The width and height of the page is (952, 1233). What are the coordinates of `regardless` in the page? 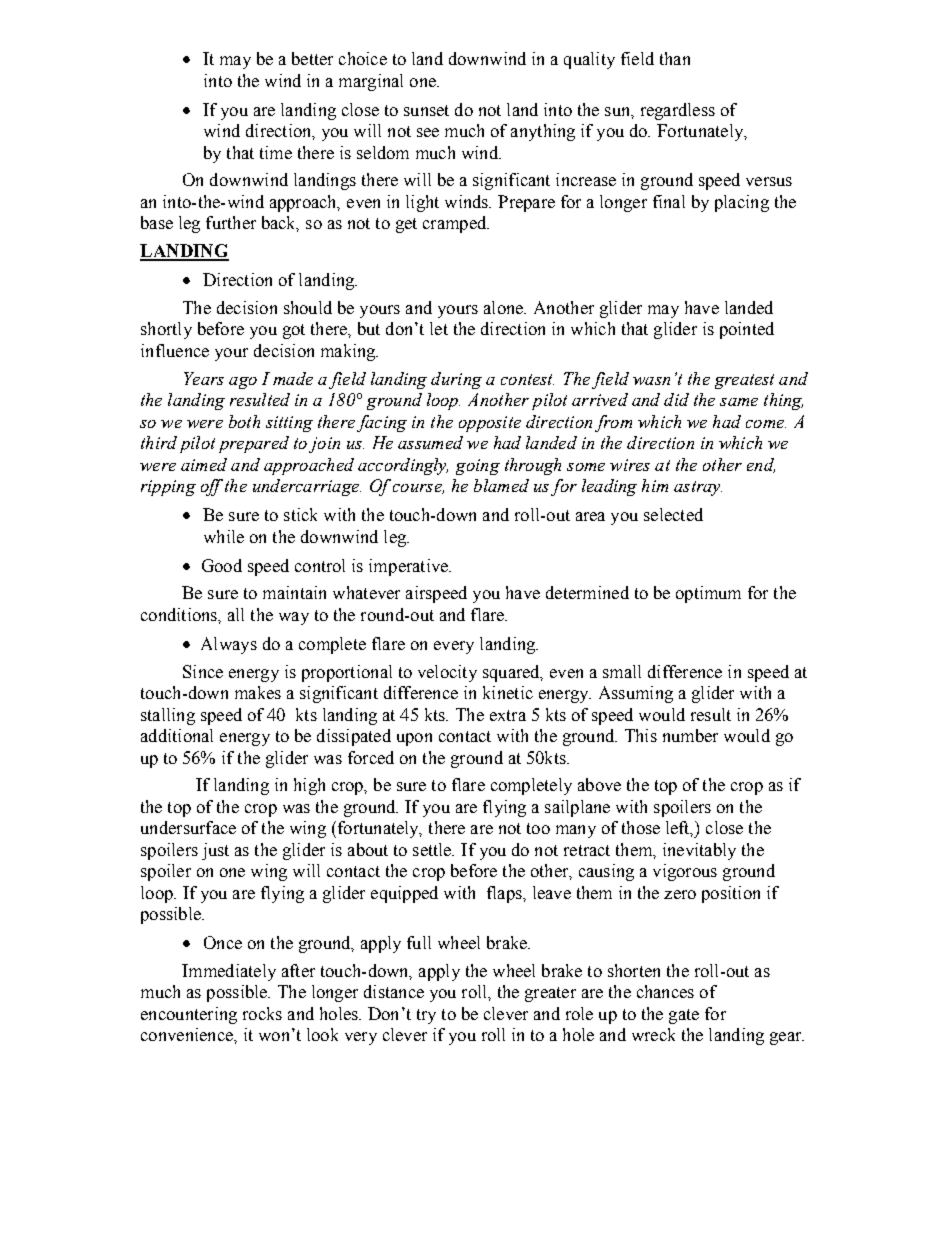 It's located at (678, 111).
